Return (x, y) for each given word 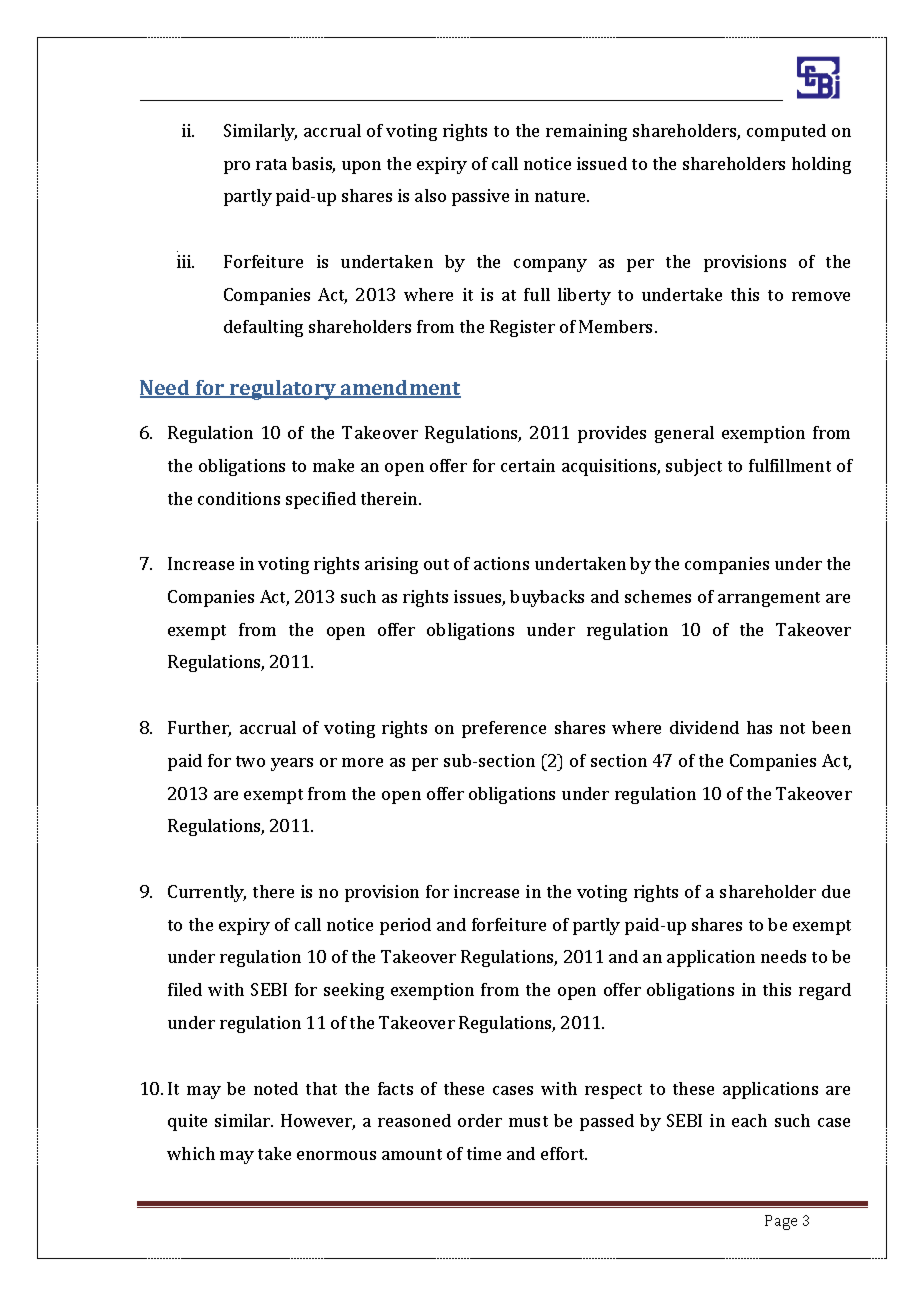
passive (480, 197)
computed (786, 132)
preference (504, 729)
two (250, 761)
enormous (336, 1155)
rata (271, 164)
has (759, 727)
